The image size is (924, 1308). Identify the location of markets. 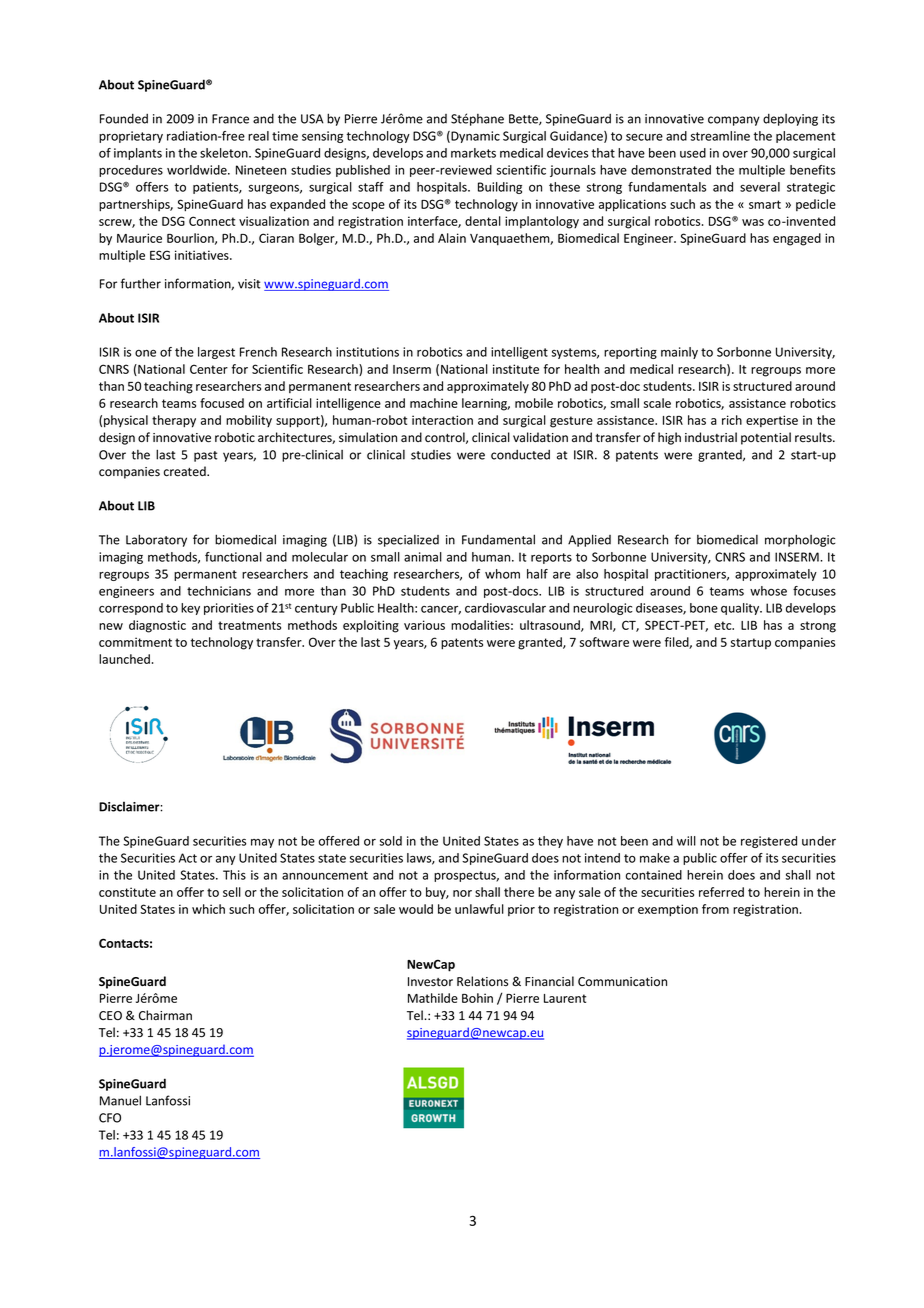
(473, 153).
